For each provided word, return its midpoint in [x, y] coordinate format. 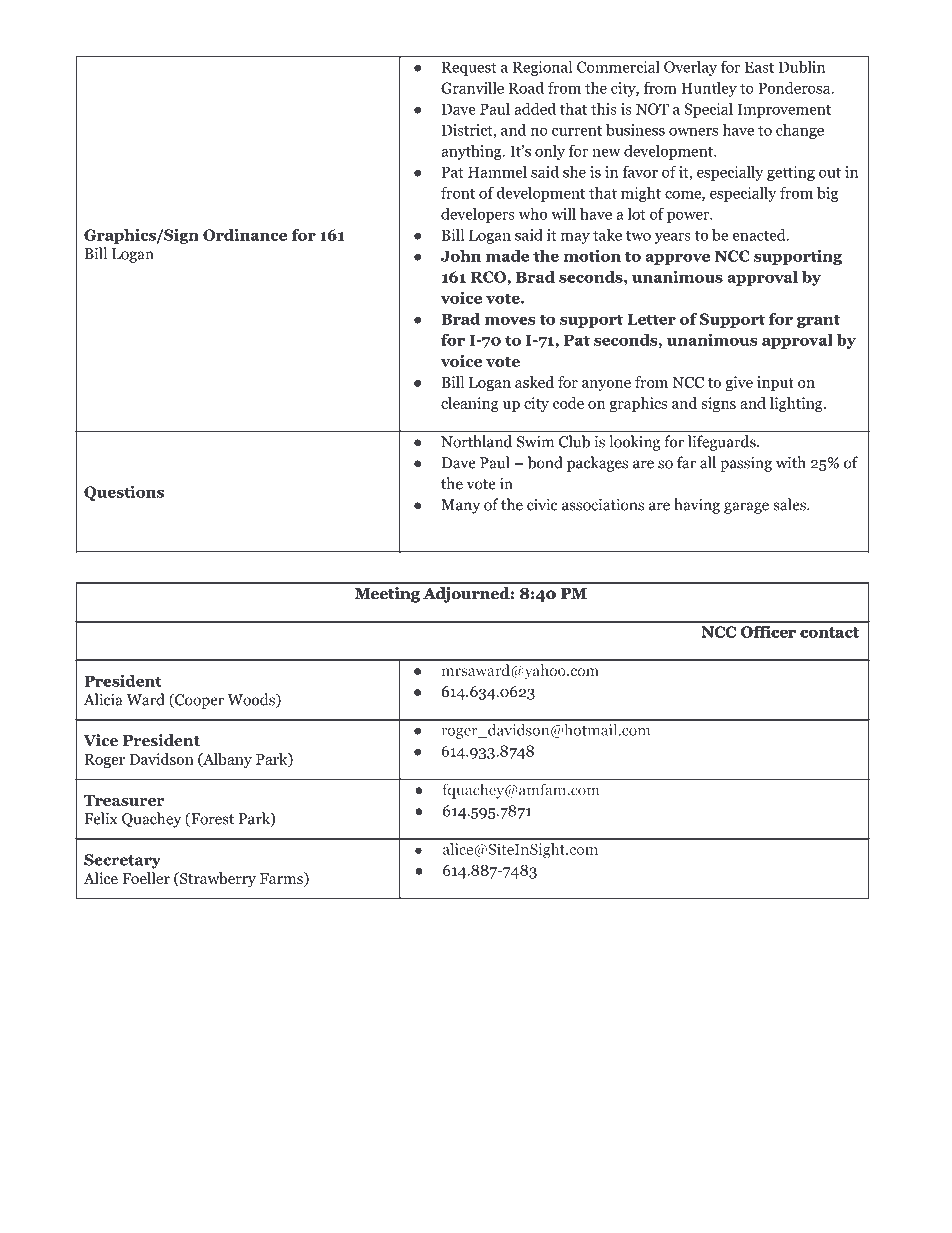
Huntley [709, 89]
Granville [472, 87]
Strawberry [217, 880]
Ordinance [245, 234]
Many [460, 506]
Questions [124, 493]
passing [746, 464]
